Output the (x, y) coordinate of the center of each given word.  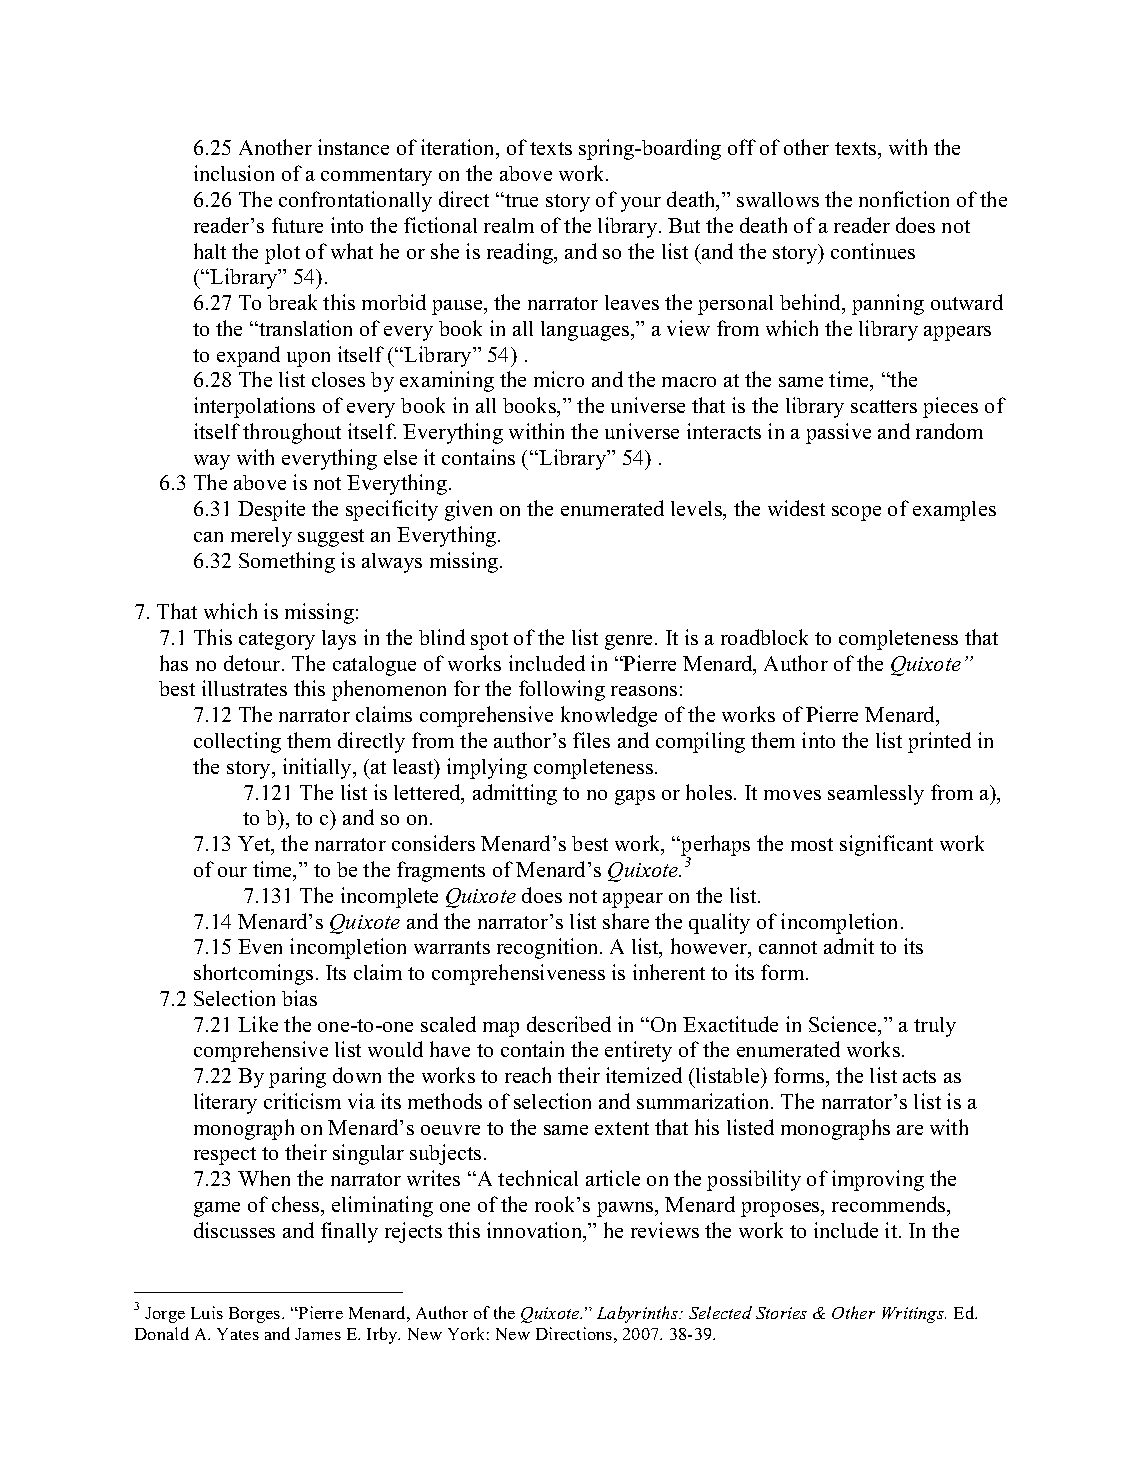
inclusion (234, 173)
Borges (256, 1315)
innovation (536, 1231)
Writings (914, 1315)
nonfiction (904, 199)
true (520, 200)
